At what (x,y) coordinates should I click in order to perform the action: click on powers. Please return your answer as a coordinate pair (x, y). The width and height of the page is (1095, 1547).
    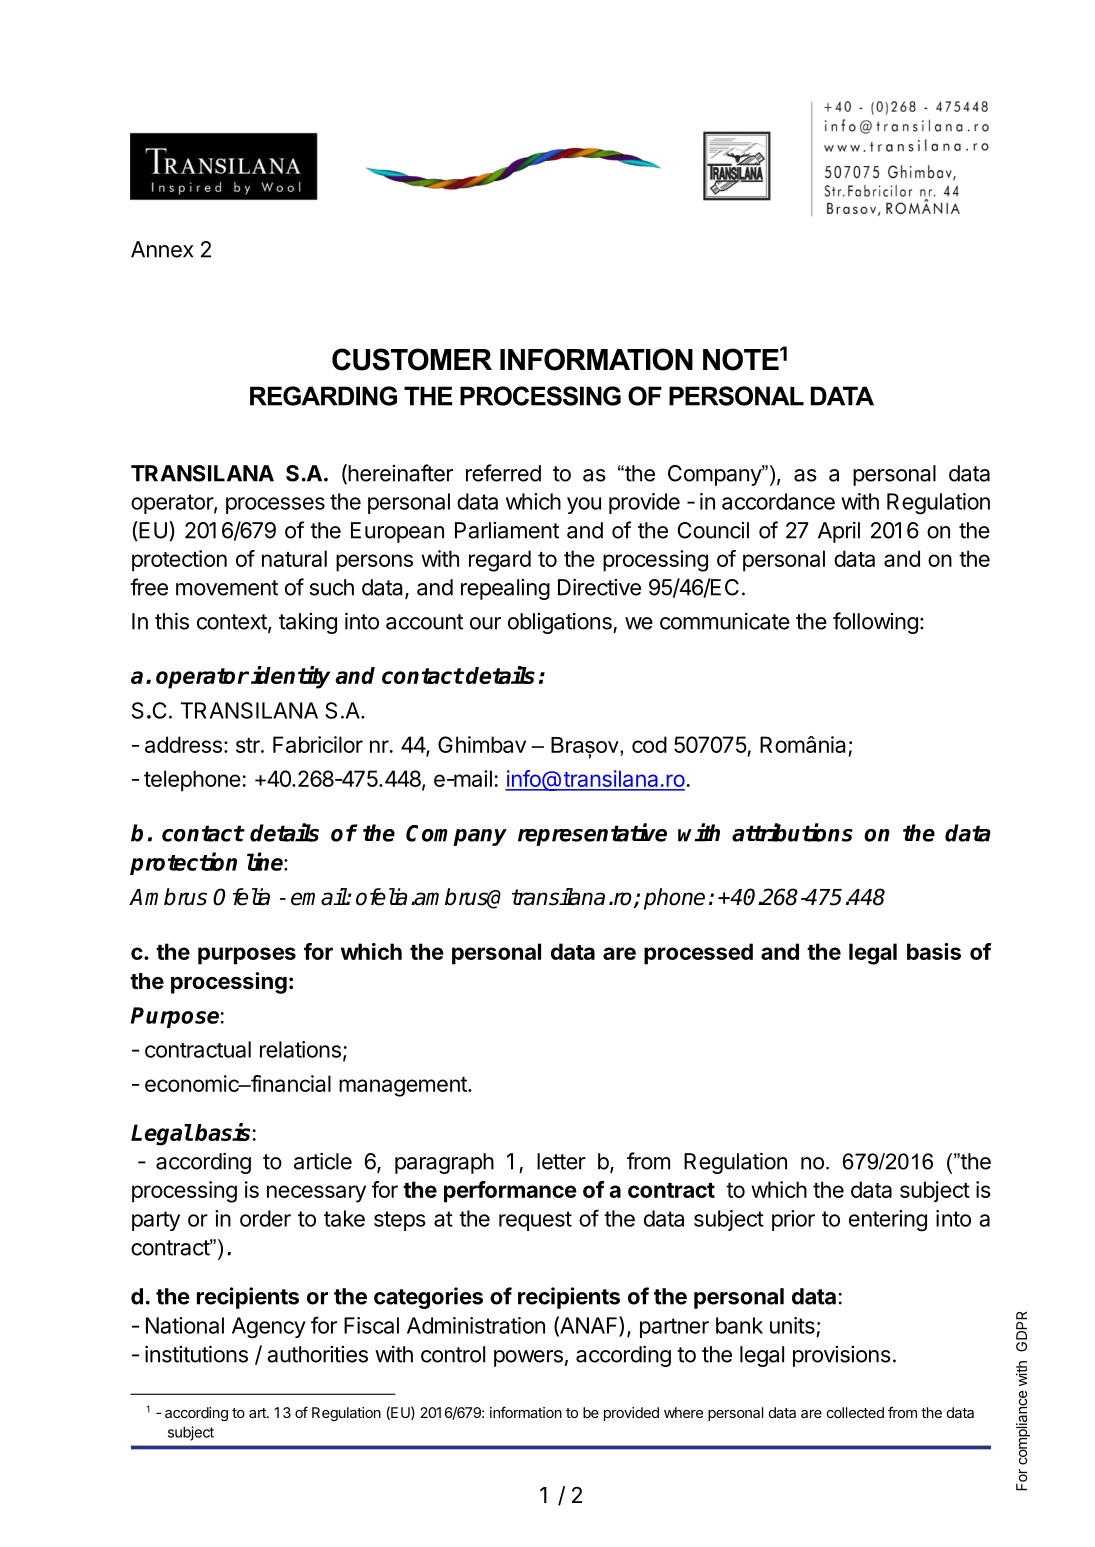
    Looking at the image, I should click on (528, 1358).
